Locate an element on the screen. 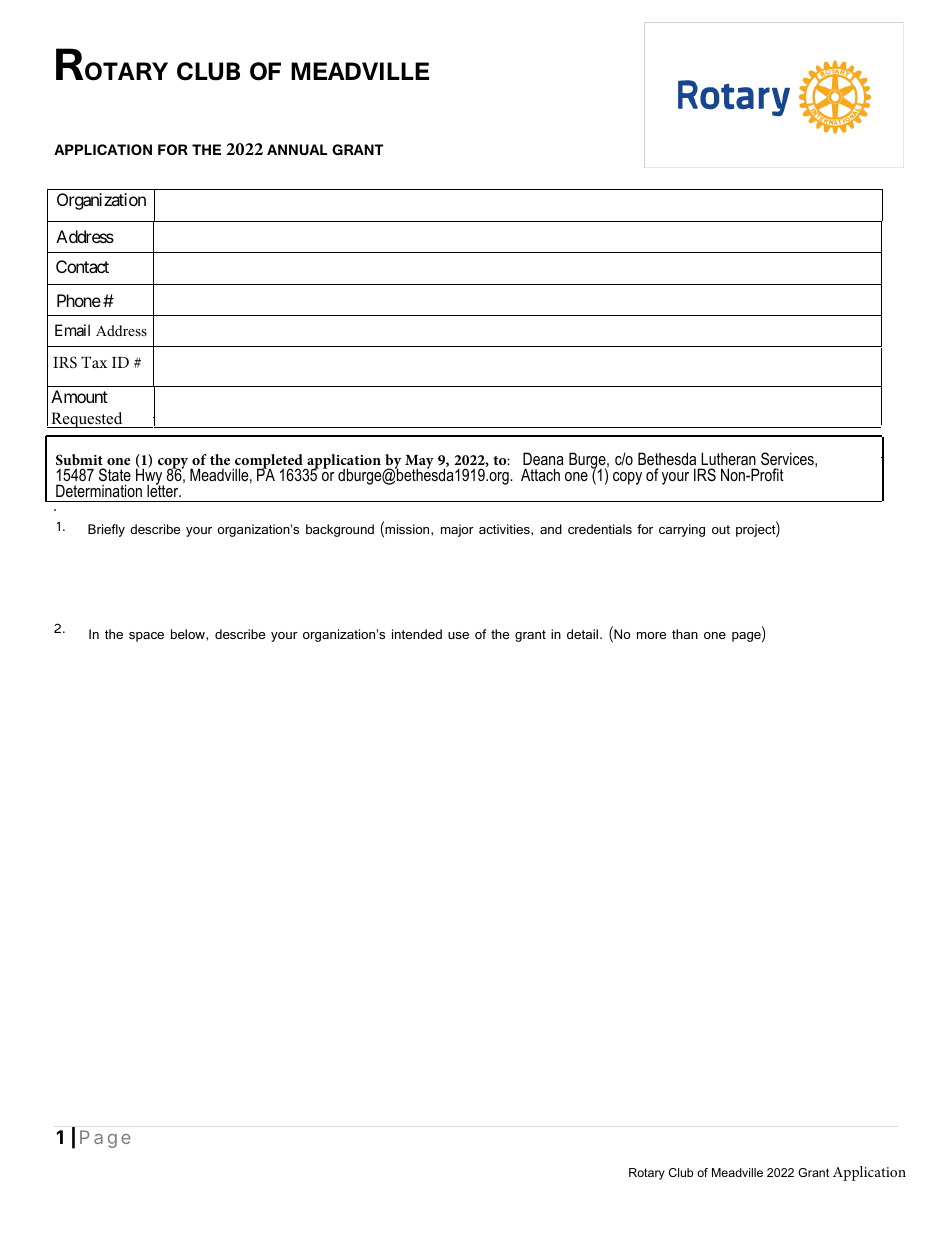 The image size is (952, 1233). Email is located at coordinates (72, 330).
